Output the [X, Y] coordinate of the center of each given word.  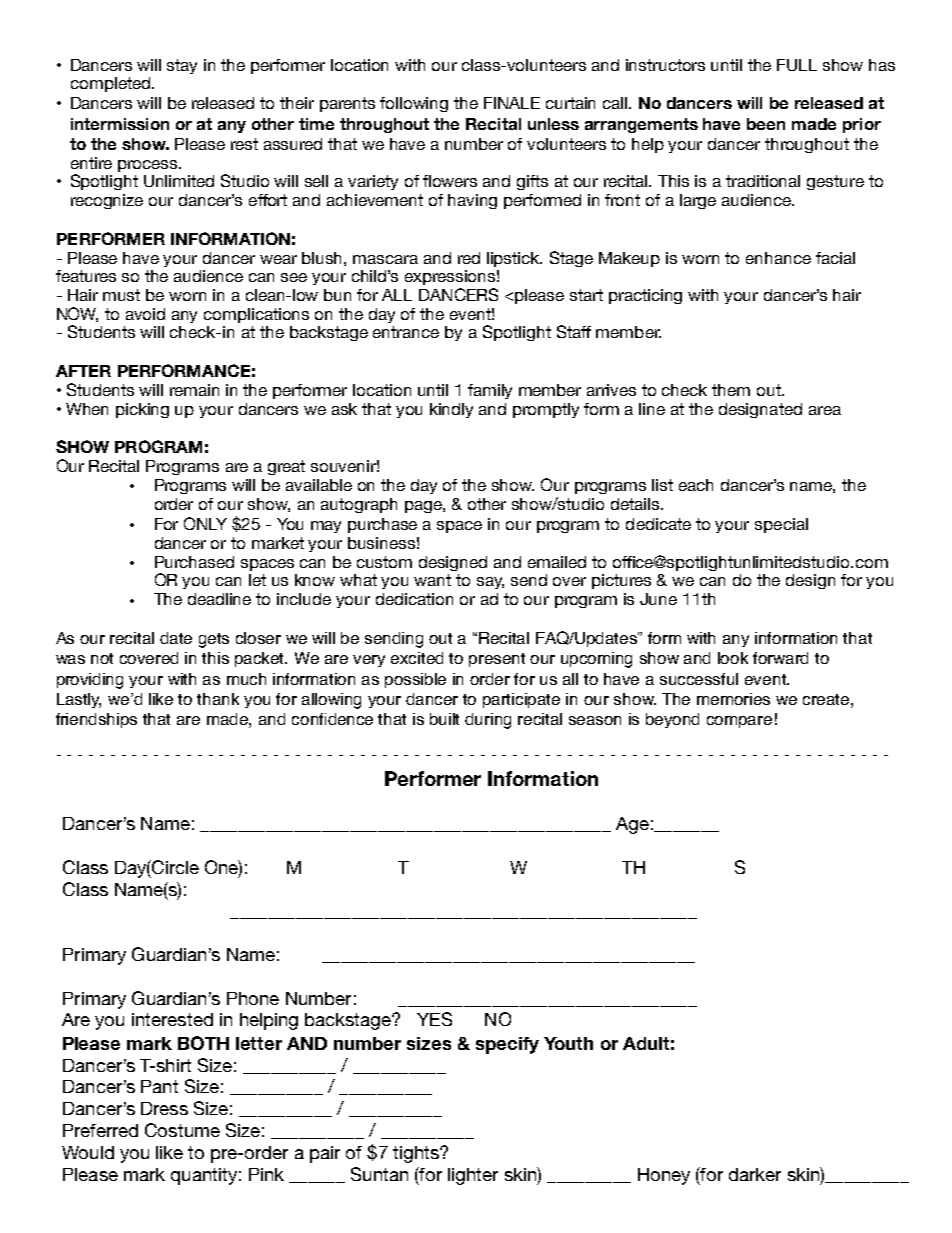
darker [755, 1174]
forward [780, 658]
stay [182, 66]
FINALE [512, 103]
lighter [473, 1176]
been [766, 124]
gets [214, 640]
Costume [182, 1130]
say [490, 583]
